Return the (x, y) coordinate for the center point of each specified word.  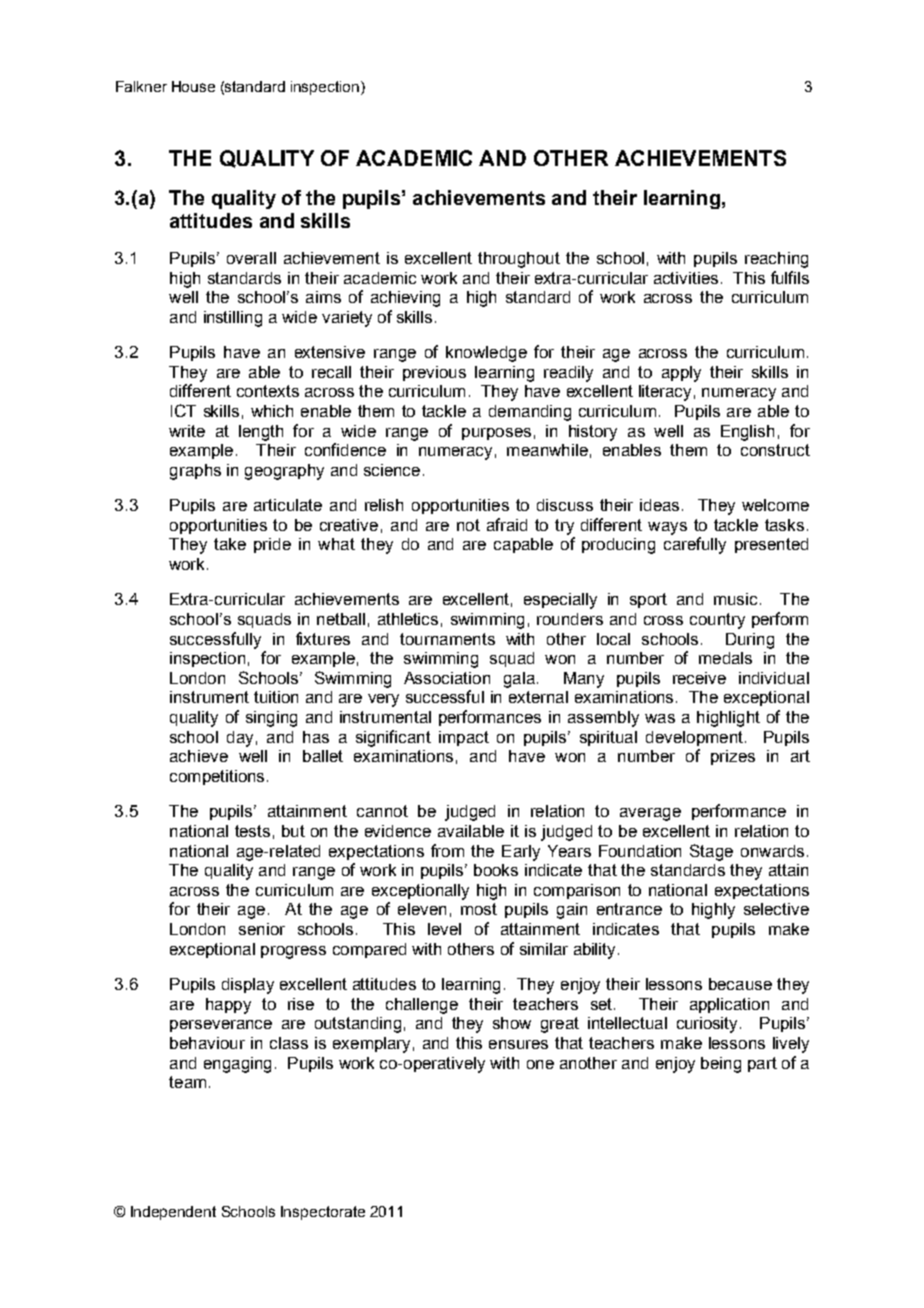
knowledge (486, 354)
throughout (519, 260)
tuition (276, 697)
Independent (173, 1213)
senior (262, 929)
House (193, 86)
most (479, 909)
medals (725, 658)
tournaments (447, 639)
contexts (268, 391)
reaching (776, 260)
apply (681, 374)
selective (776, 909)
